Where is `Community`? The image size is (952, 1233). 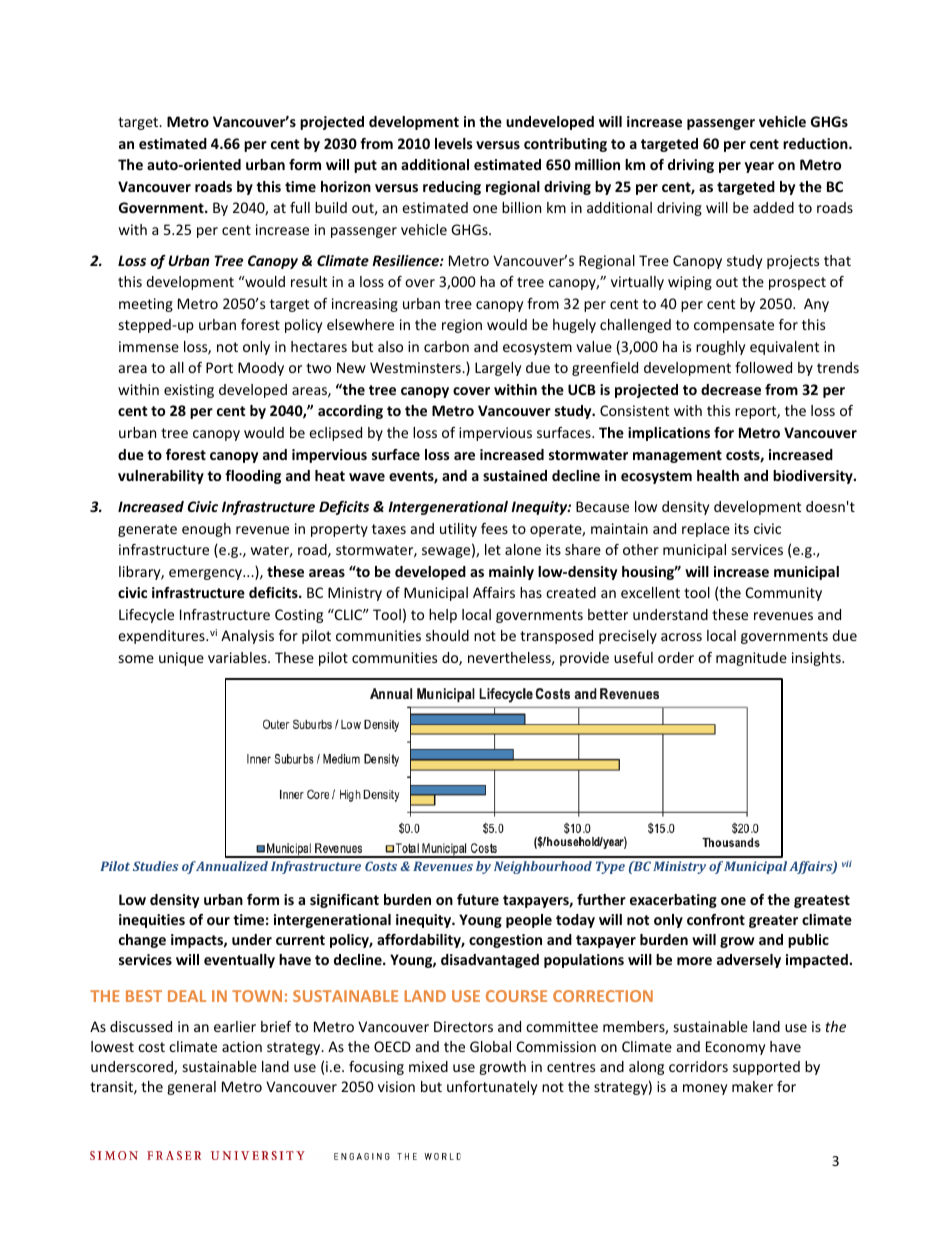
Community is located at coordinates (784, 594).
